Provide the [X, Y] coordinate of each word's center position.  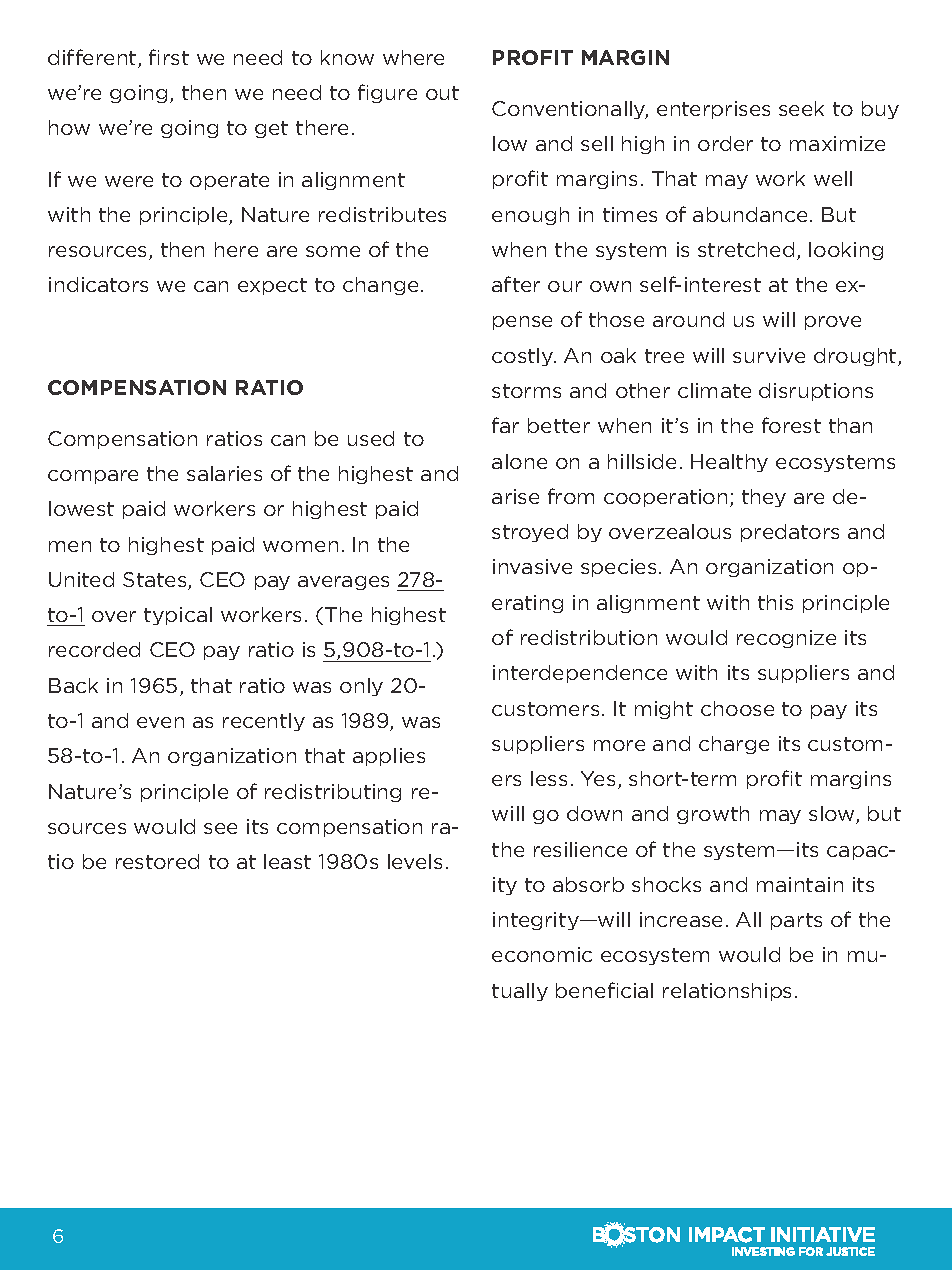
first [169, 57]
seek [801, 108]
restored [157, 861]
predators [790, 533]
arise [515, 496]
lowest [81, 508]
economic [542, 954]
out [442, 93]
